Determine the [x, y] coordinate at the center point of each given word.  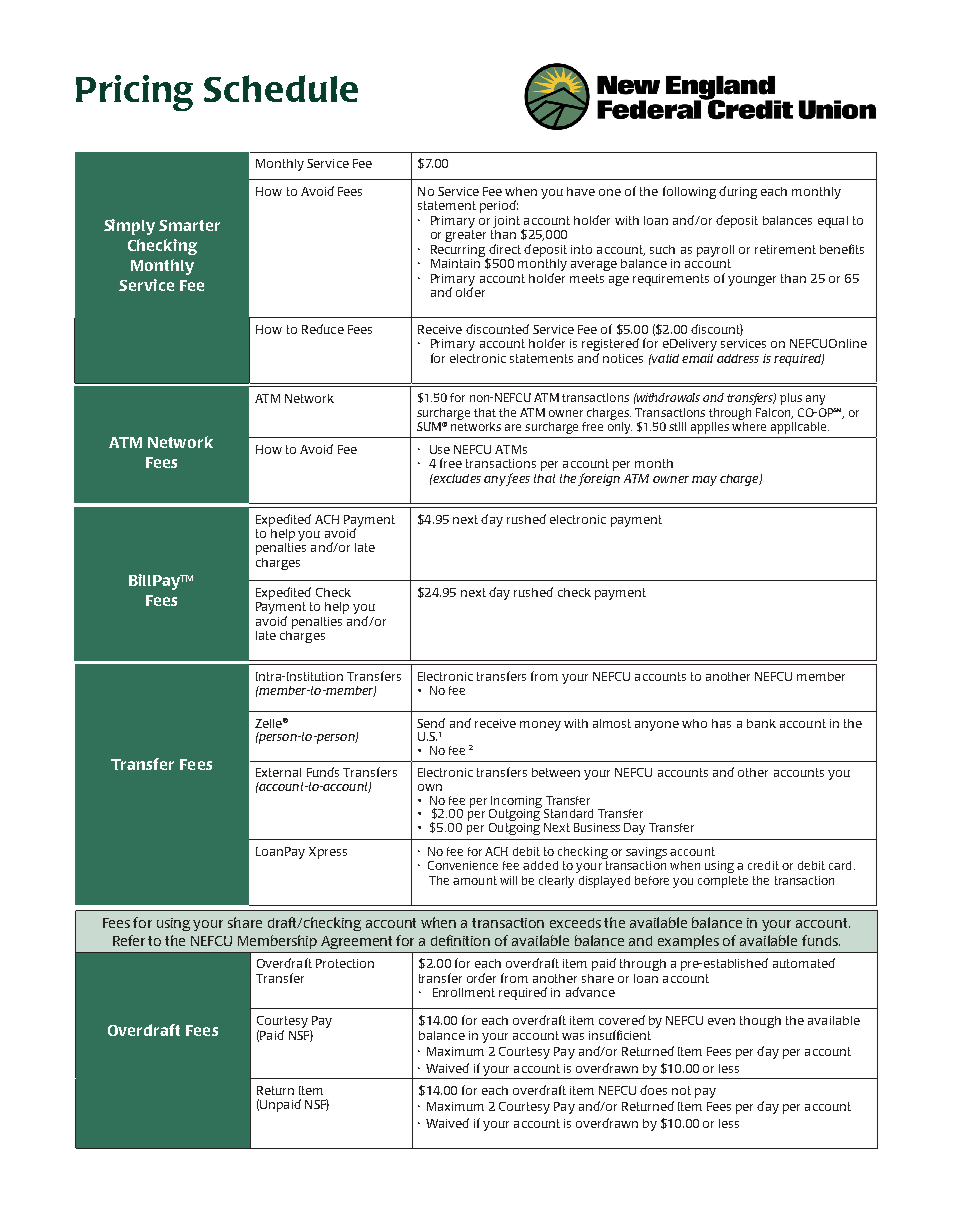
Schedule [281, 88]
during [738, 192]
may [704, 481]
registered [610, 346]
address [738, 358]
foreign [599, 478]
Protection [345, 963]
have [581, 191]
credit [763, 865]
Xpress [328, 853]
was [573, 1036]
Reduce [323, 329]
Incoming [516, 803]
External [278, 772]
